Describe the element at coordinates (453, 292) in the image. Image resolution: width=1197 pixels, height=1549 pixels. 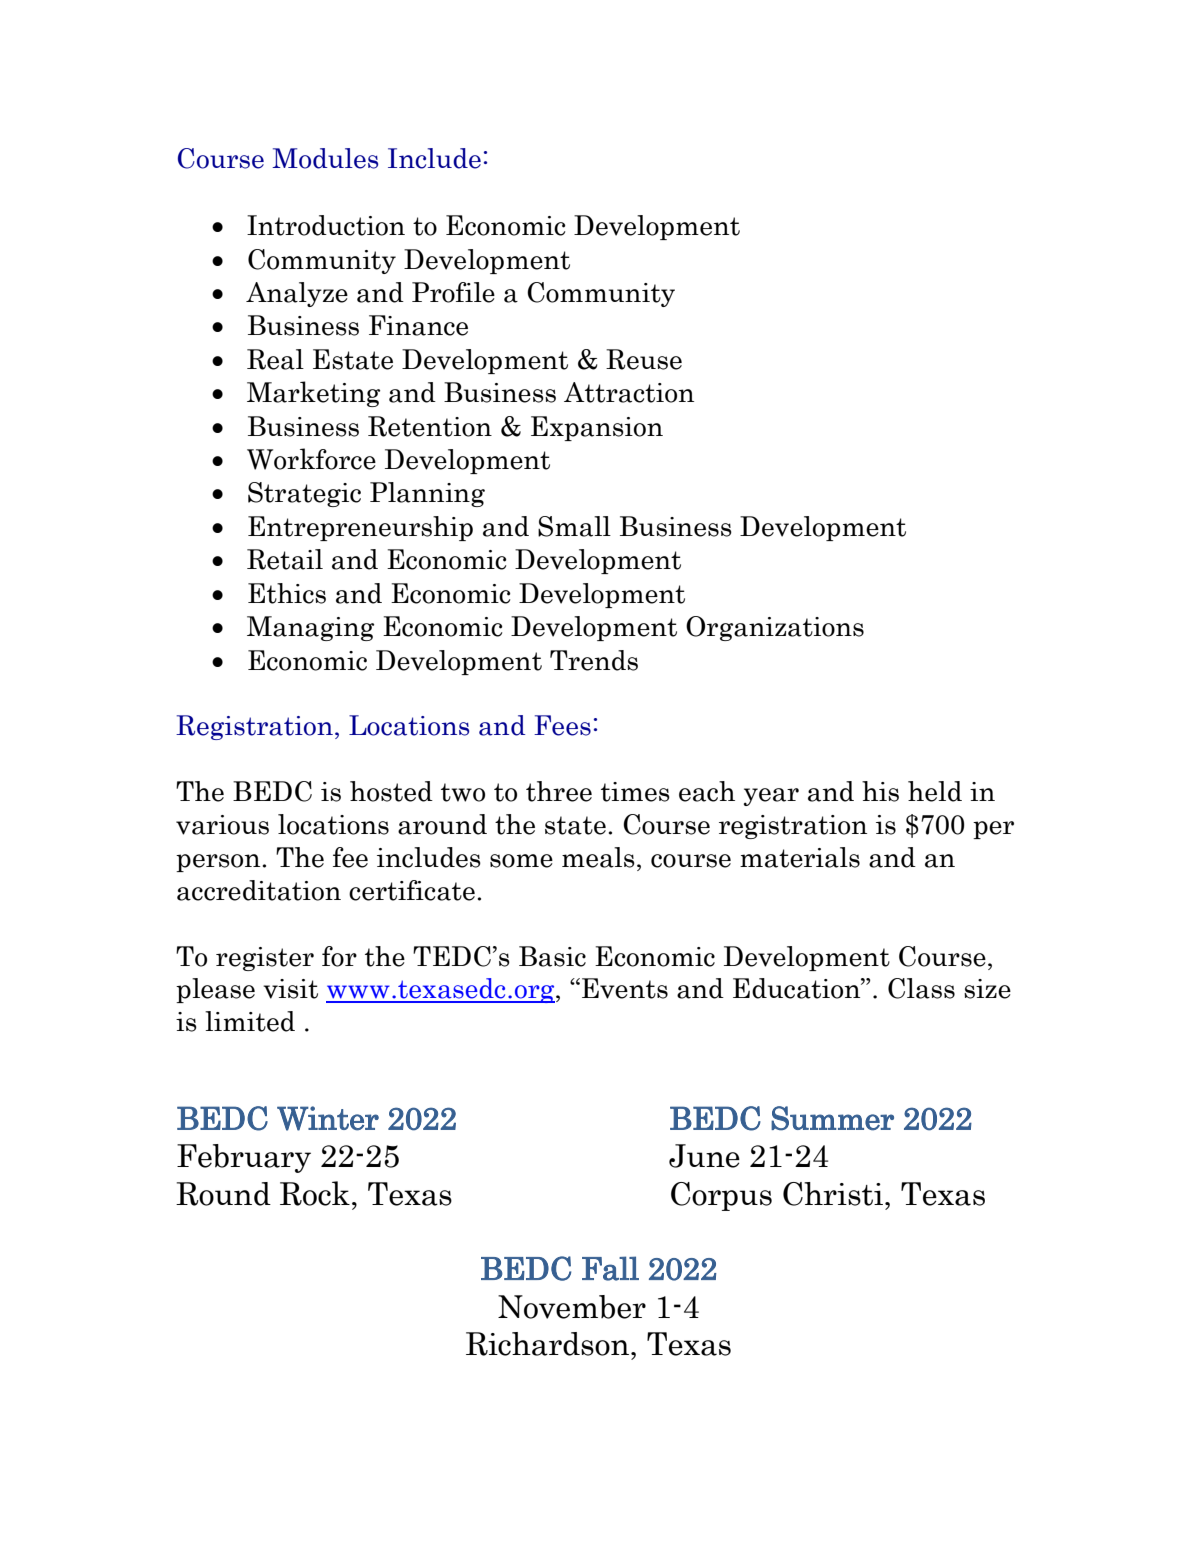
I see `Profile` at that location.
